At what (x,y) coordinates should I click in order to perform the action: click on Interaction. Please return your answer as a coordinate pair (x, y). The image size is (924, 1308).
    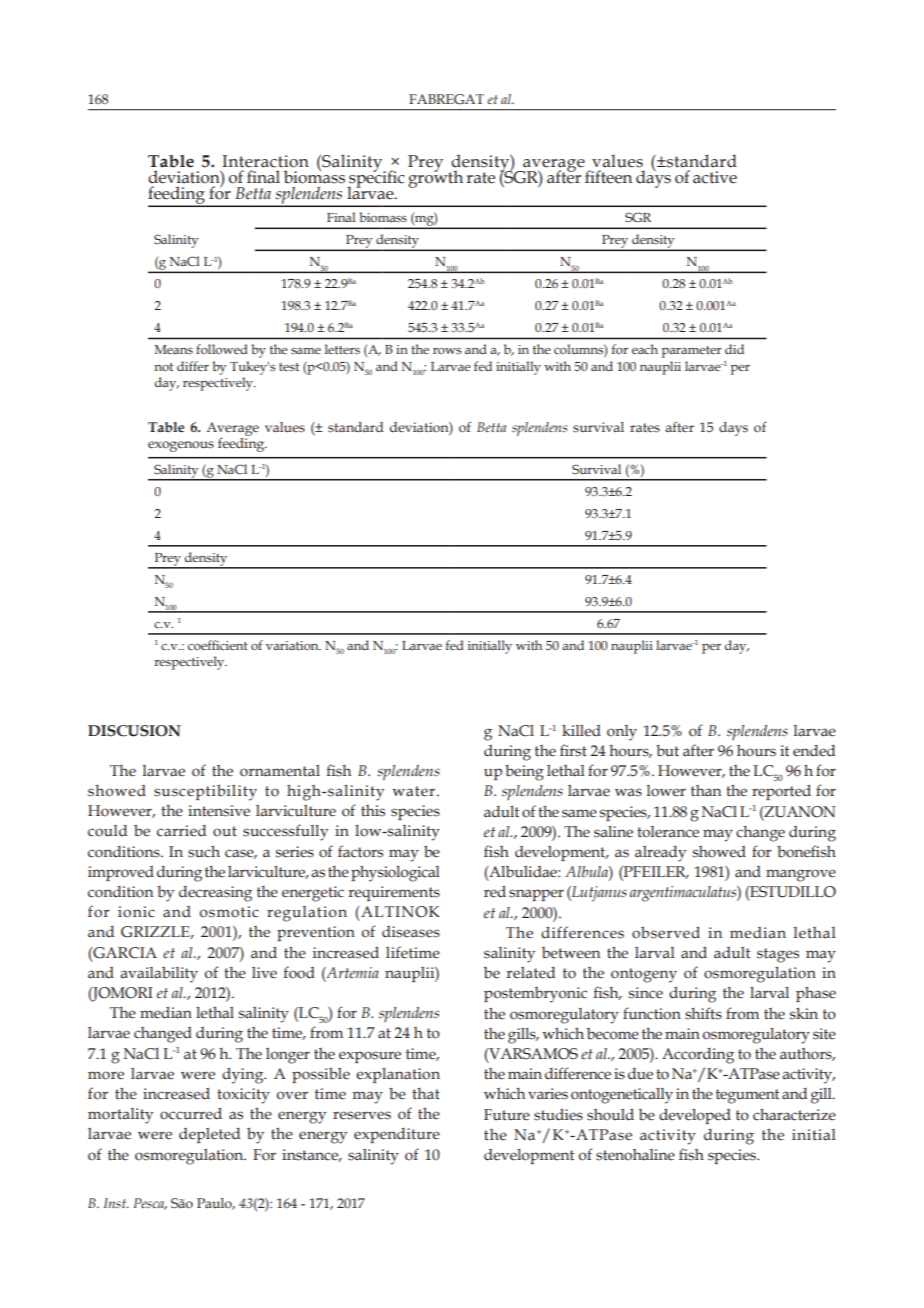
    Looking at the image, I should click on (265, 161).
